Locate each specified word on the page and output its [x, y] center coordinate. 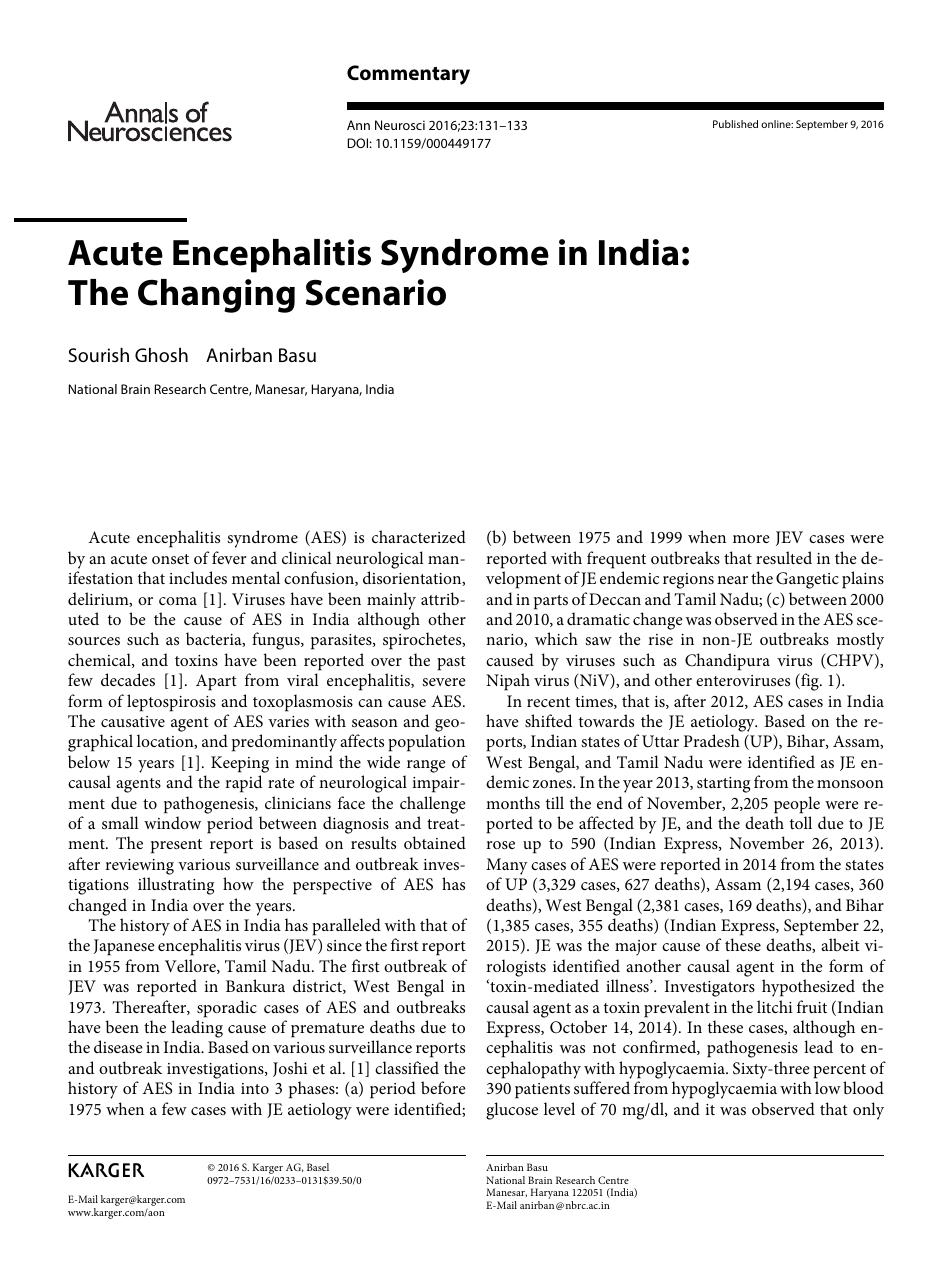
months [513, 802]
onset [170, 559]
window [172, 822]
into [255, 1088]
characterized [419, 536]
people [797, 805]
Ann [358, 125]
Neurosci [400, 125]
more [751, 539]
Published [735, 124]
